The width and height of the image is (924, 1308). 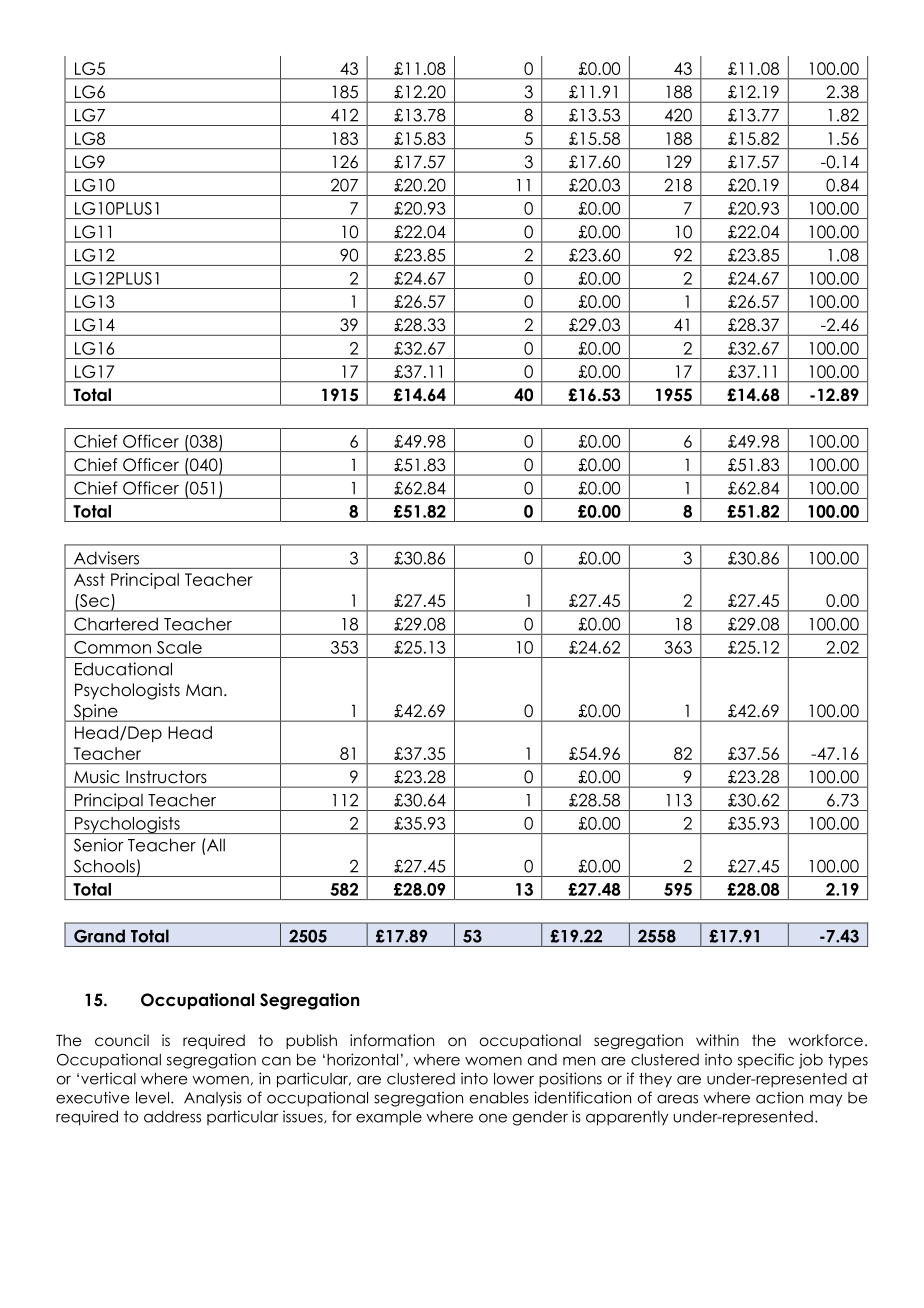 I want to click on level, so click(x=152, y=1097).
